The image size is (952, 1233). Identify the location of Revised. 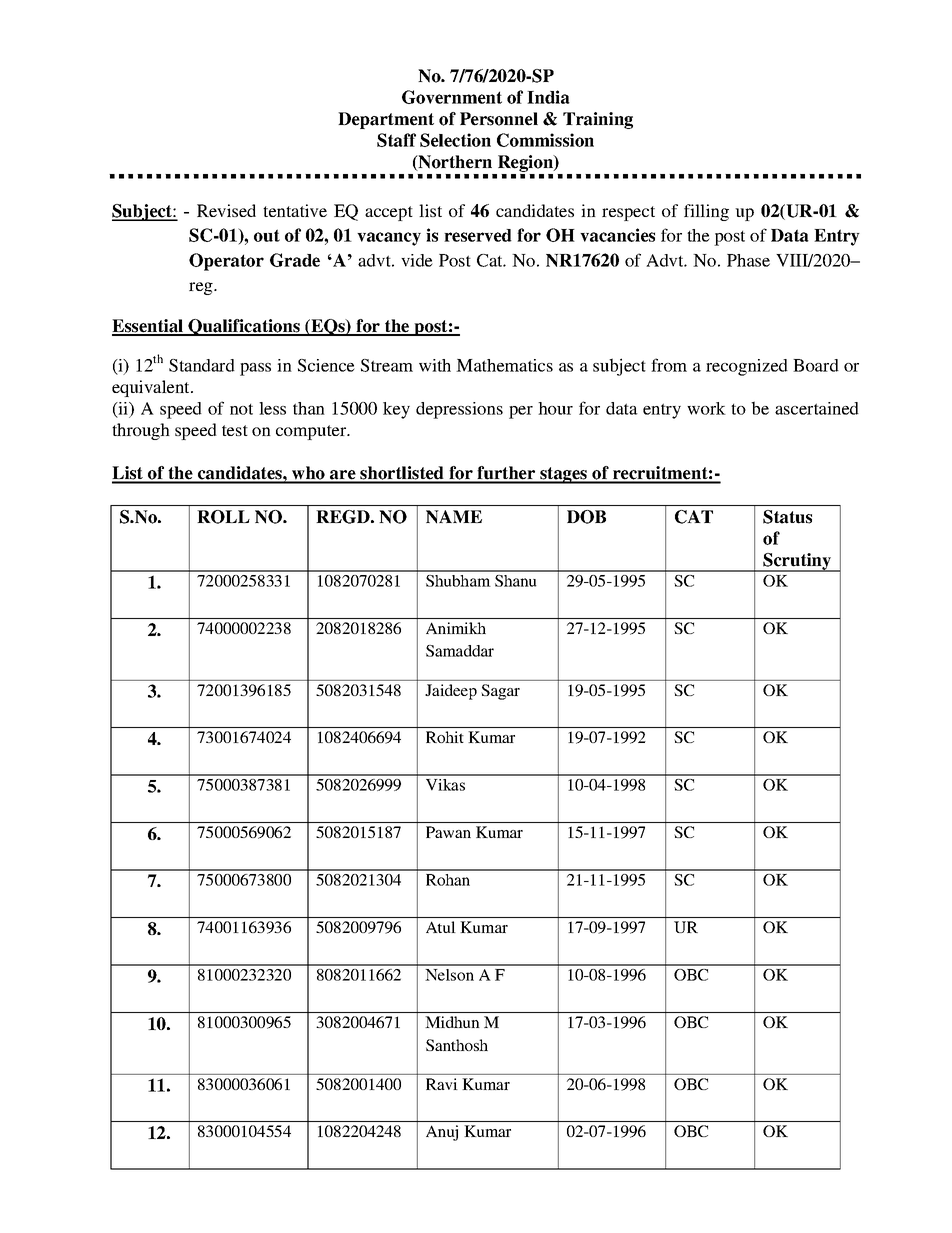
(226, 210).
